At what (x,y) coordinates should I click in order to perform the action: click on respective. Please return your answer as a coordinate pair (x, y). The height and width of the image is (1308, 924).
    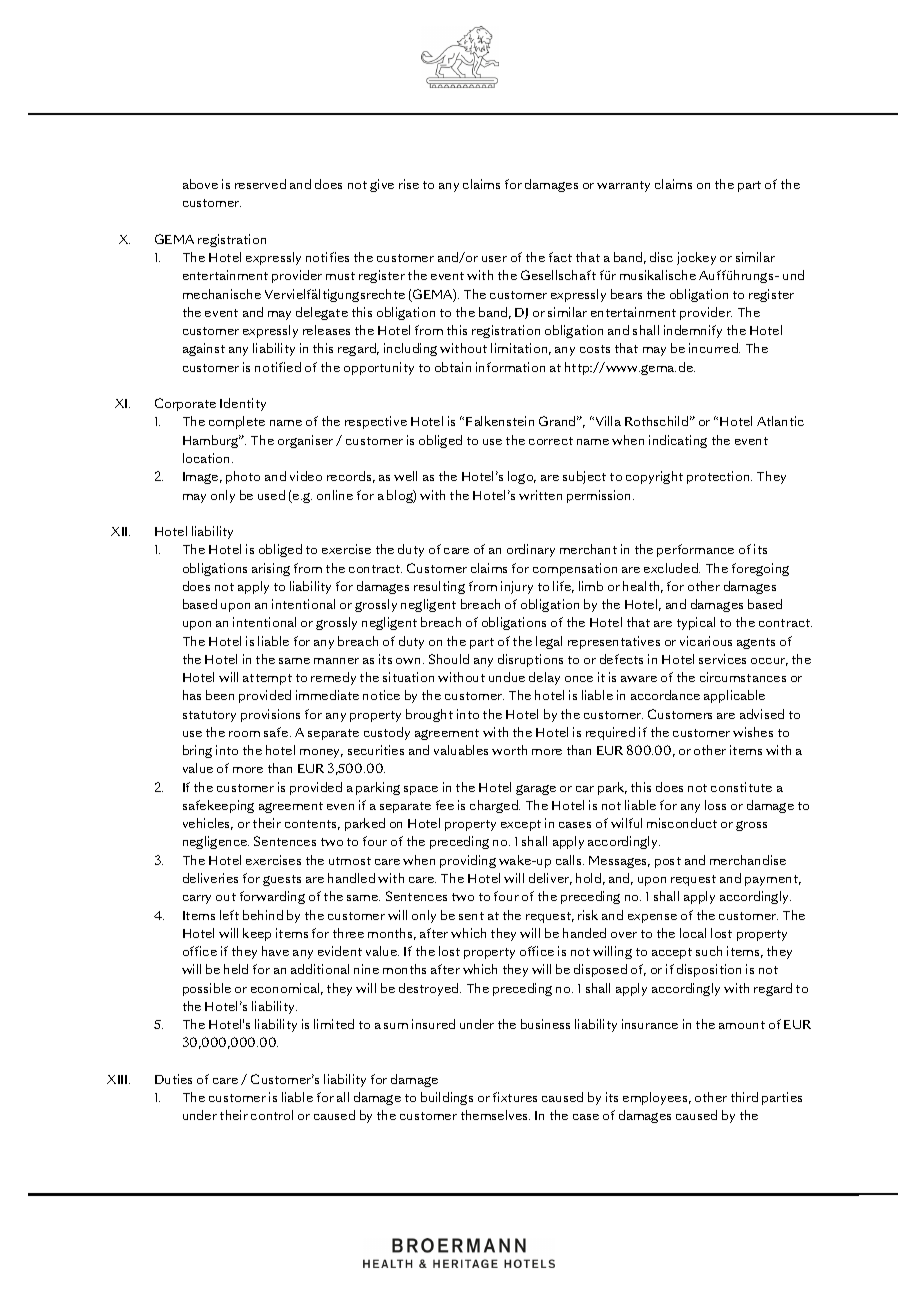
    Looking at the image, I should click on (376, 422).
